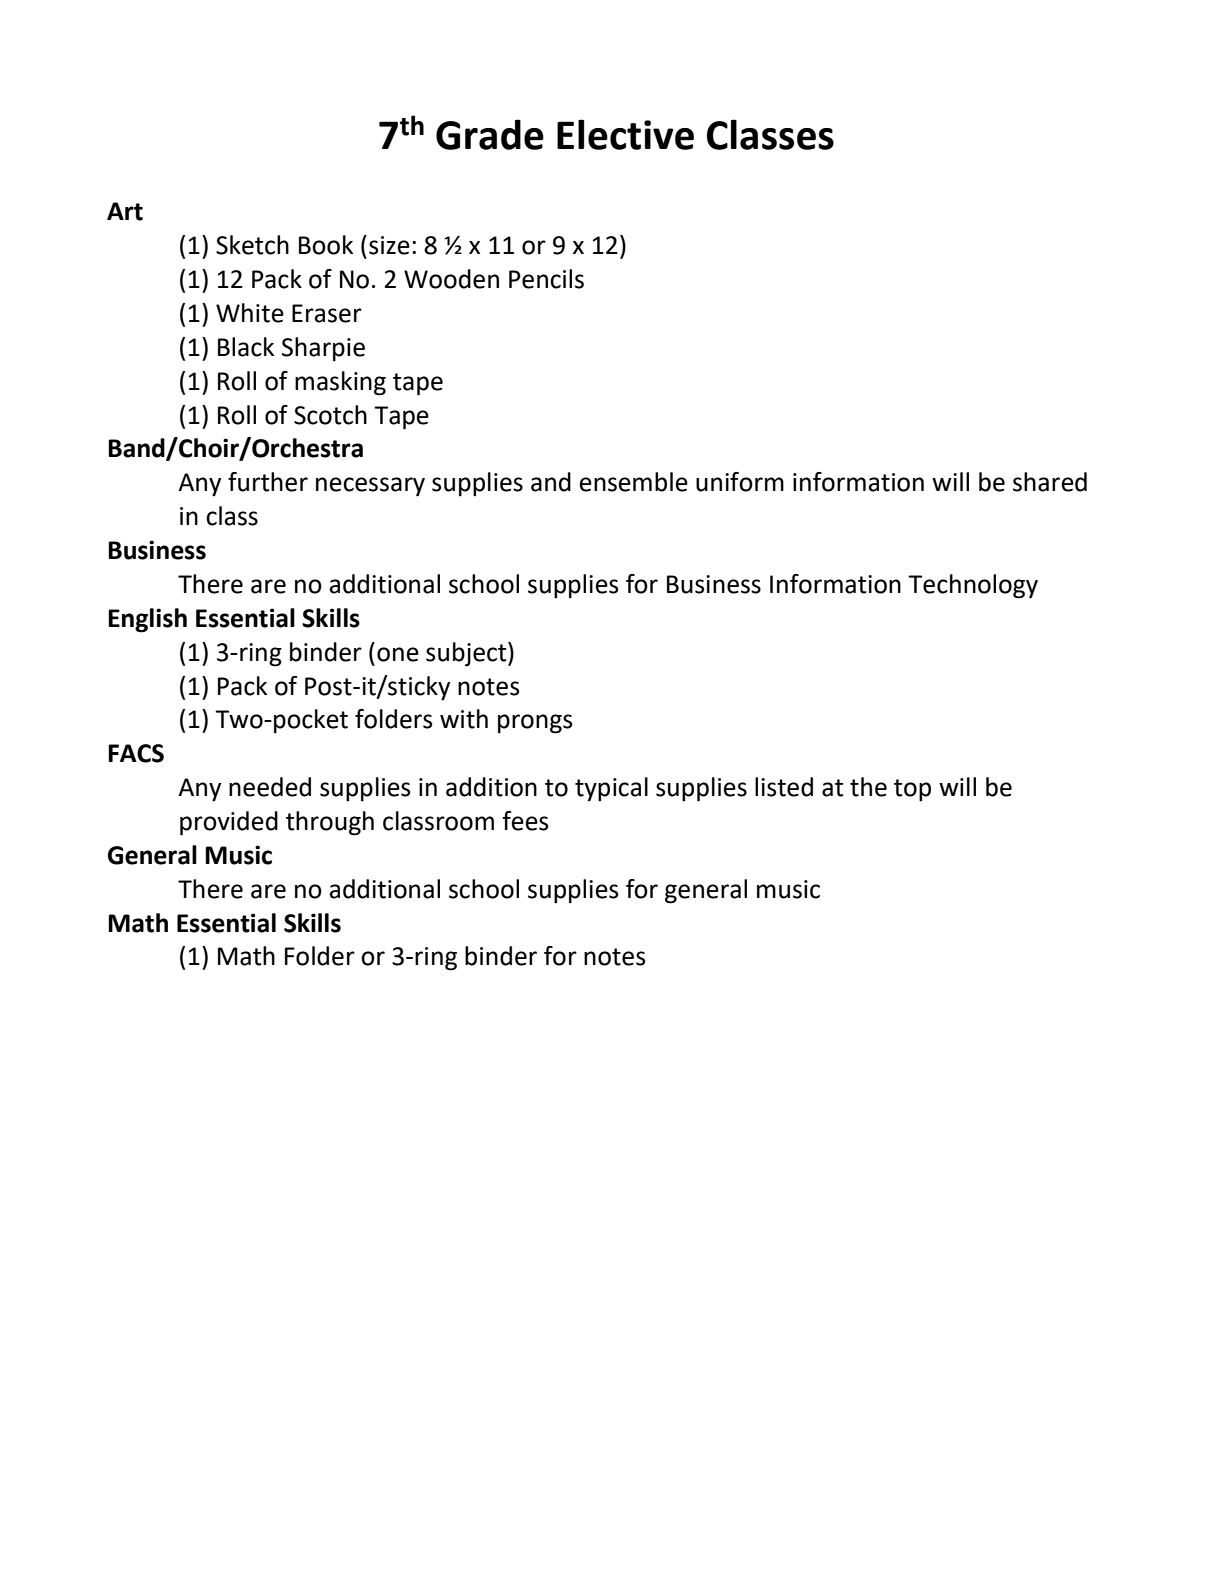 Image resolution: width=1213 pixels, height=1569 pixels. Describe the element at coordinates (611, 789) in the page. I see `typical` at that location.
